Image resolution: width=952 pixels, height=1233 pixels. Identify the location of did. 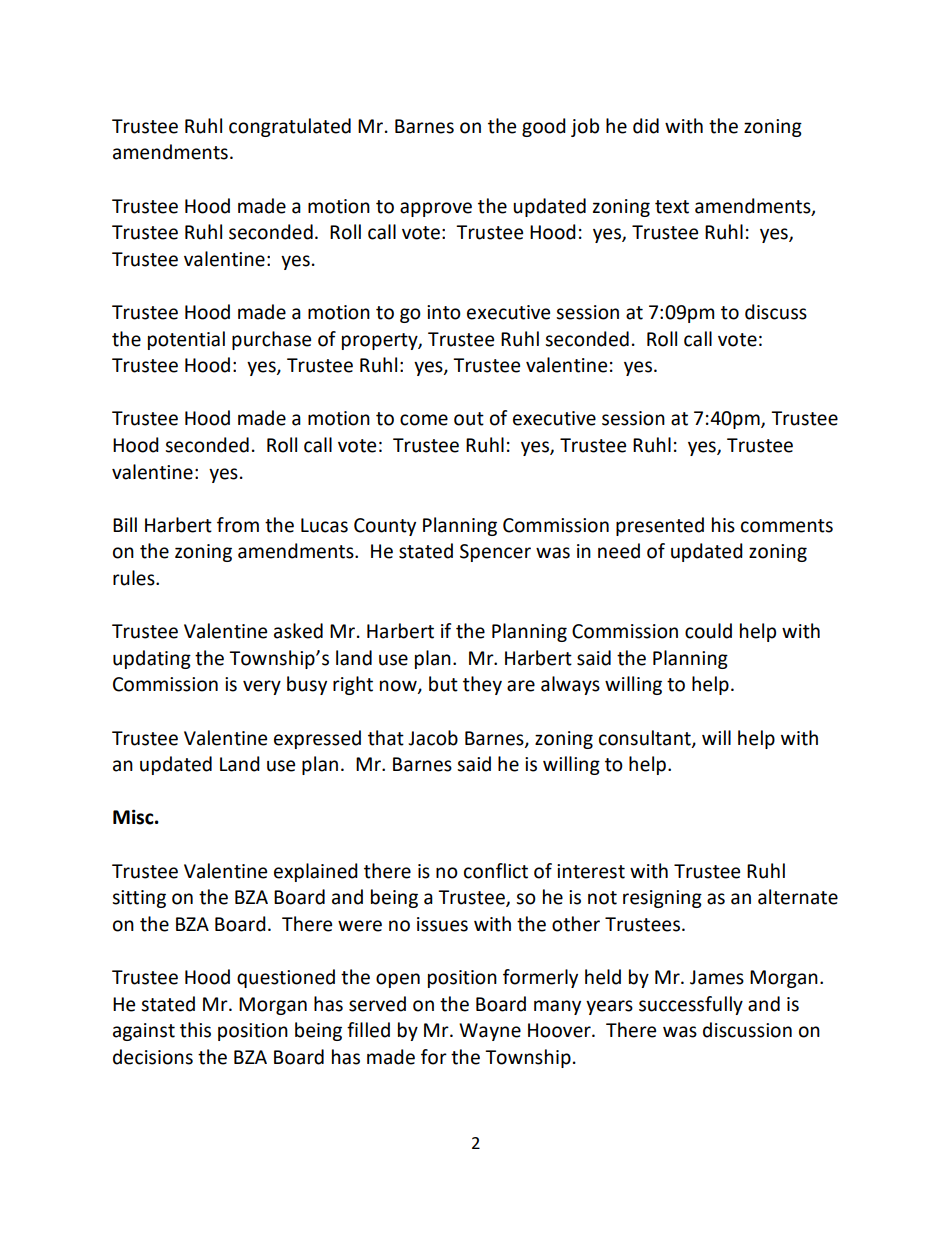
(646, 126).
